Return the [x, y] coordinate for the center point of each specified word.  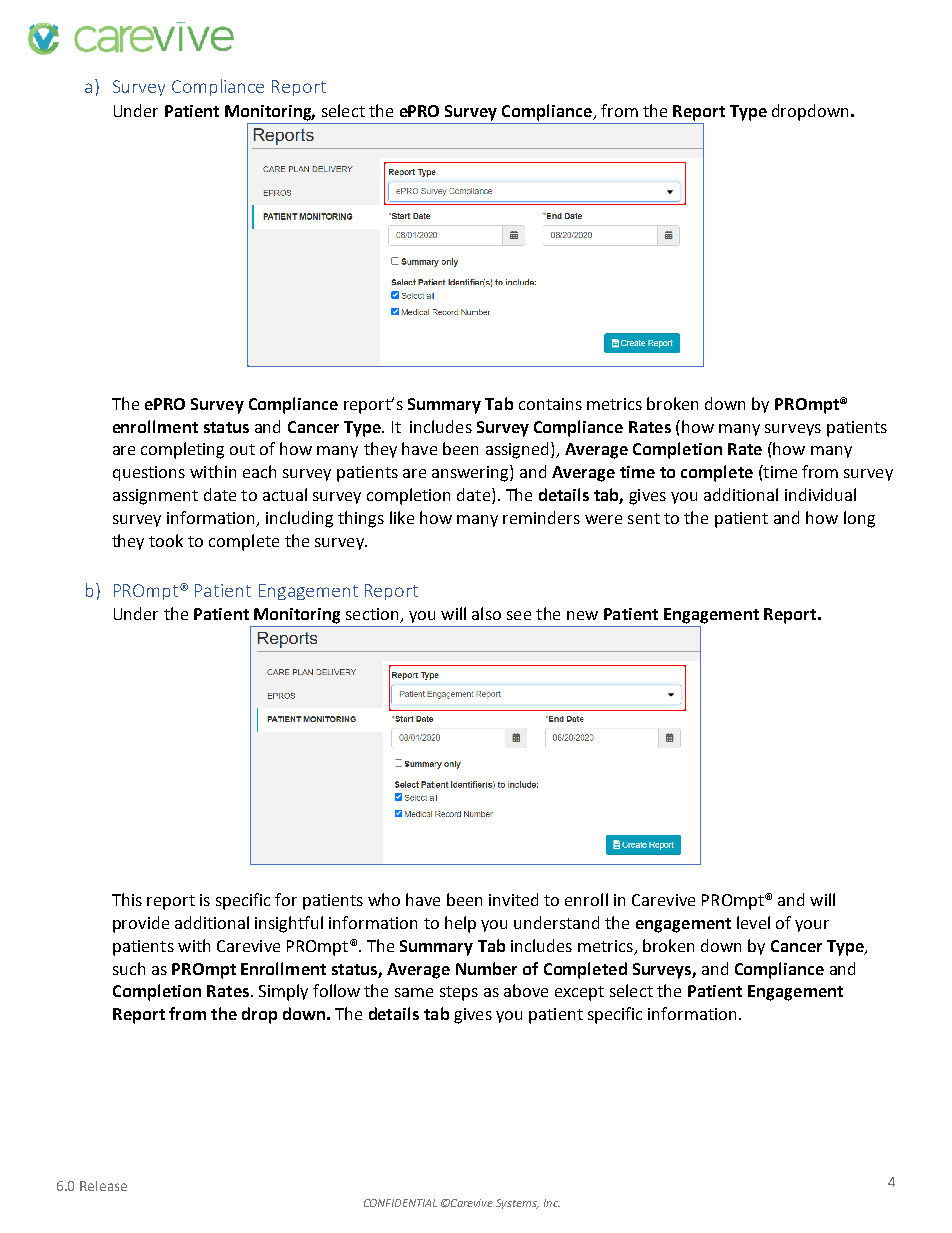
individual [820, 494]
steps [459, 993]
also [486, 613]
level [753, 922]
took [166, 540]
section [373, 615]
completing [182, 450]
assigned [517, 450]
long [859, 519]
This [127, 899]
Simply [283, 992]
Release [103, 1186]
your [812, 926]
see [519, 615]
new [582, 615]
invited [513, 899]
